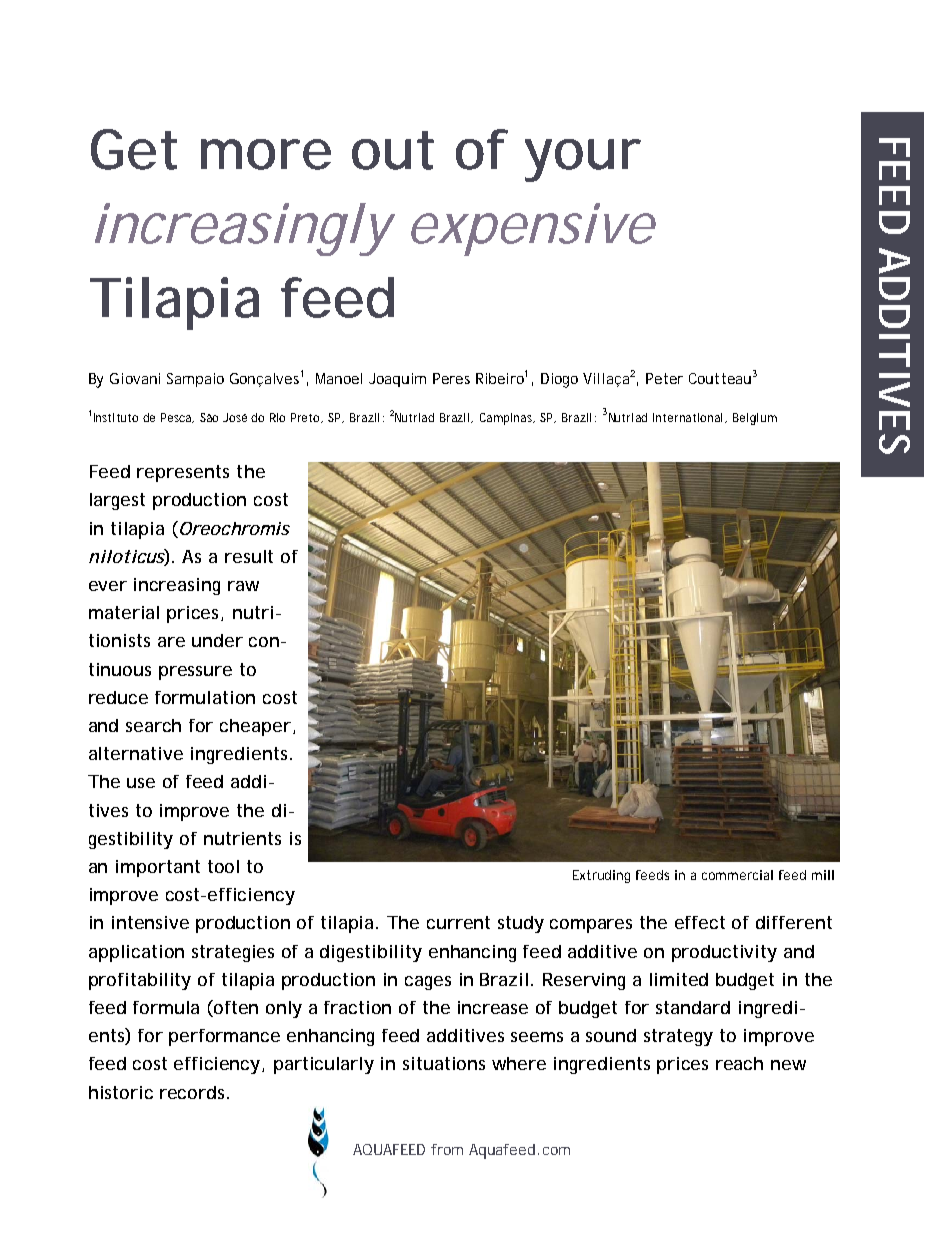  Describe the element at coordinates (755, 419) in the image. I see `Belgium` at that location.
